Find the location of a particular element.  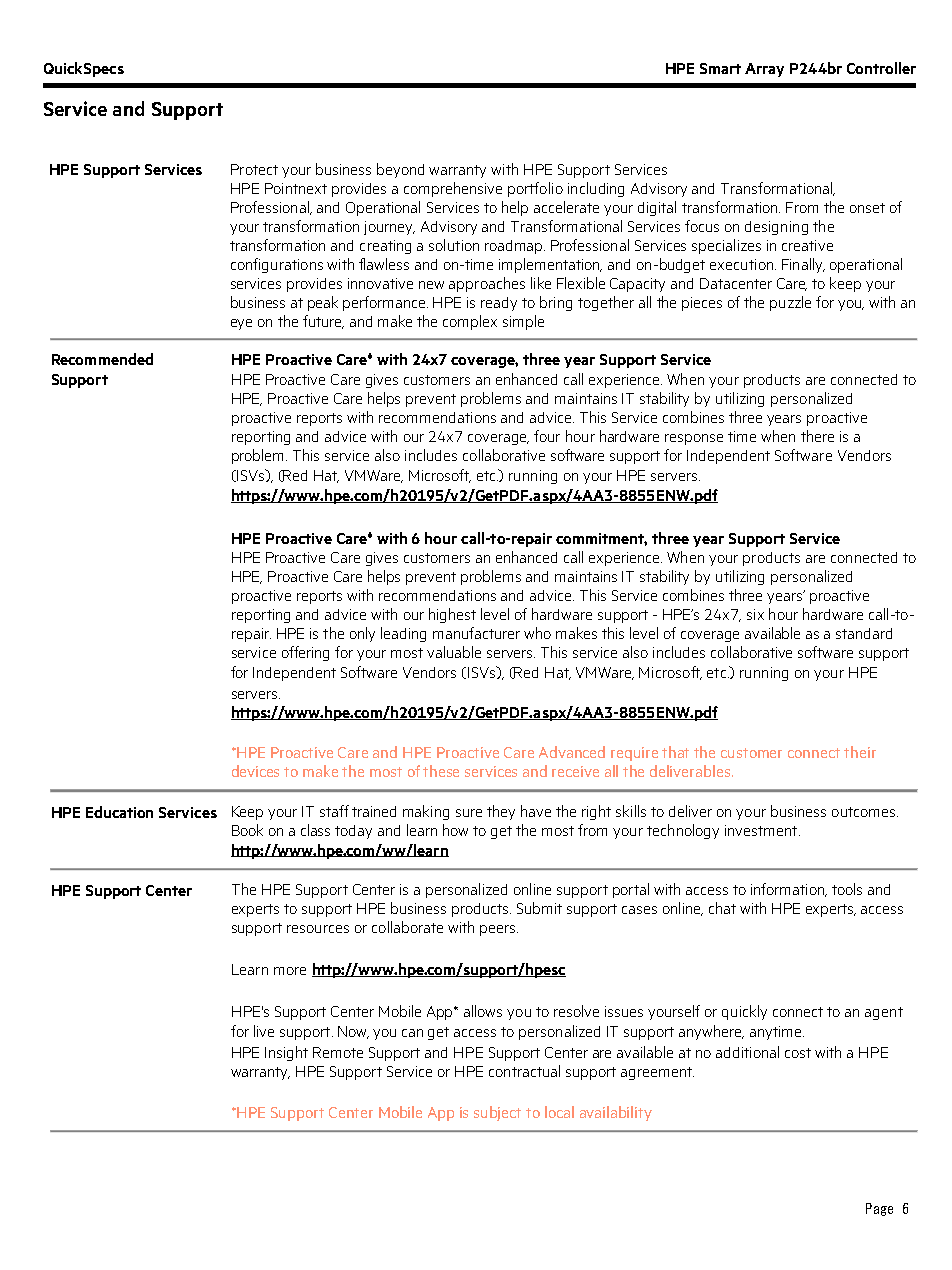

Array is located at coordinates (764, 70).
